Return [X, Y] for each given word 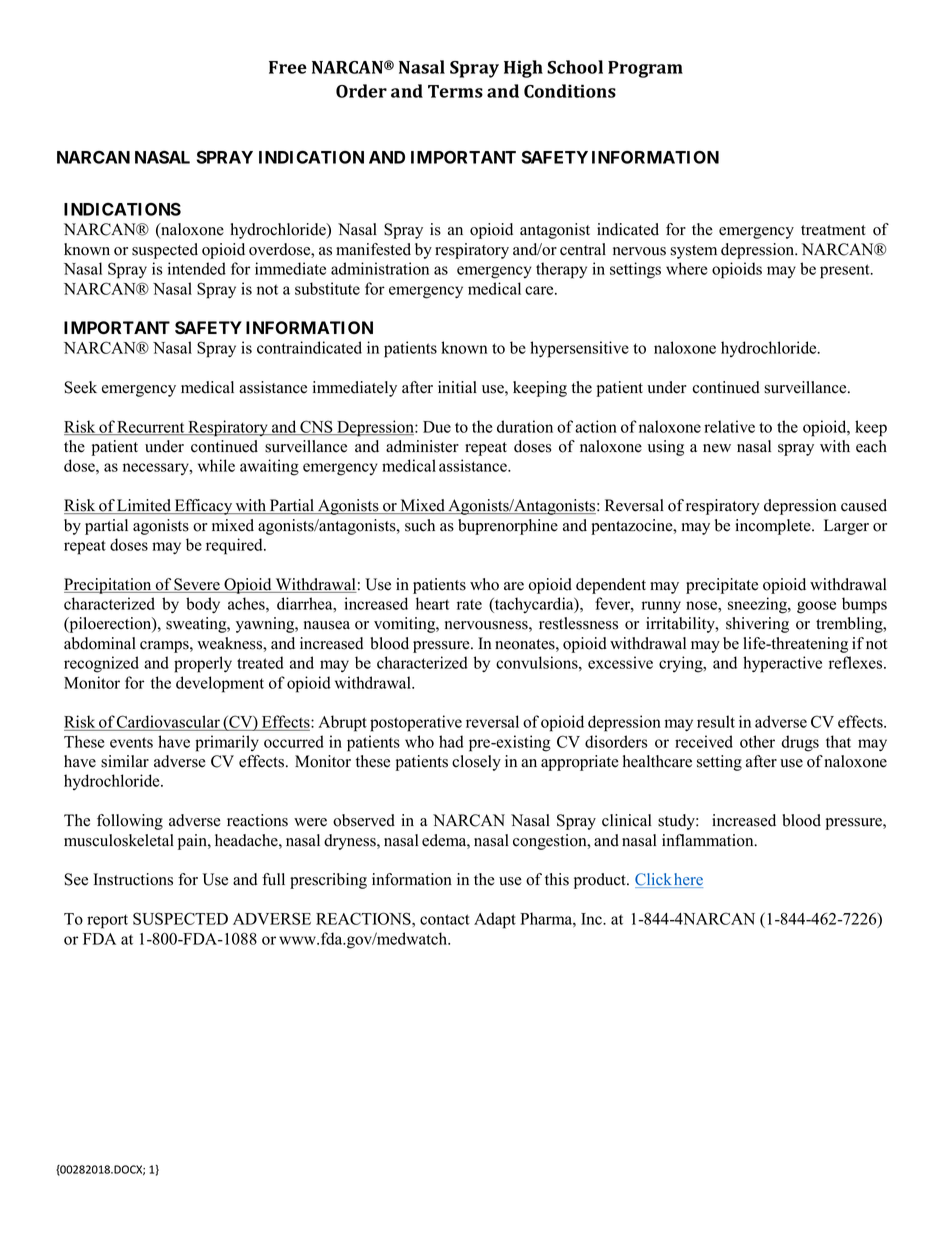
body [203, 605]
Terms [455, 91]
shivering [757, 625]
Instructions [133, 879]
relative [729, 426]
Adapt [495, 920]
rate [469, 604]
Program [645, 69]
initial [457, 387]
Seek [81, 387]
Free [288, 67]
